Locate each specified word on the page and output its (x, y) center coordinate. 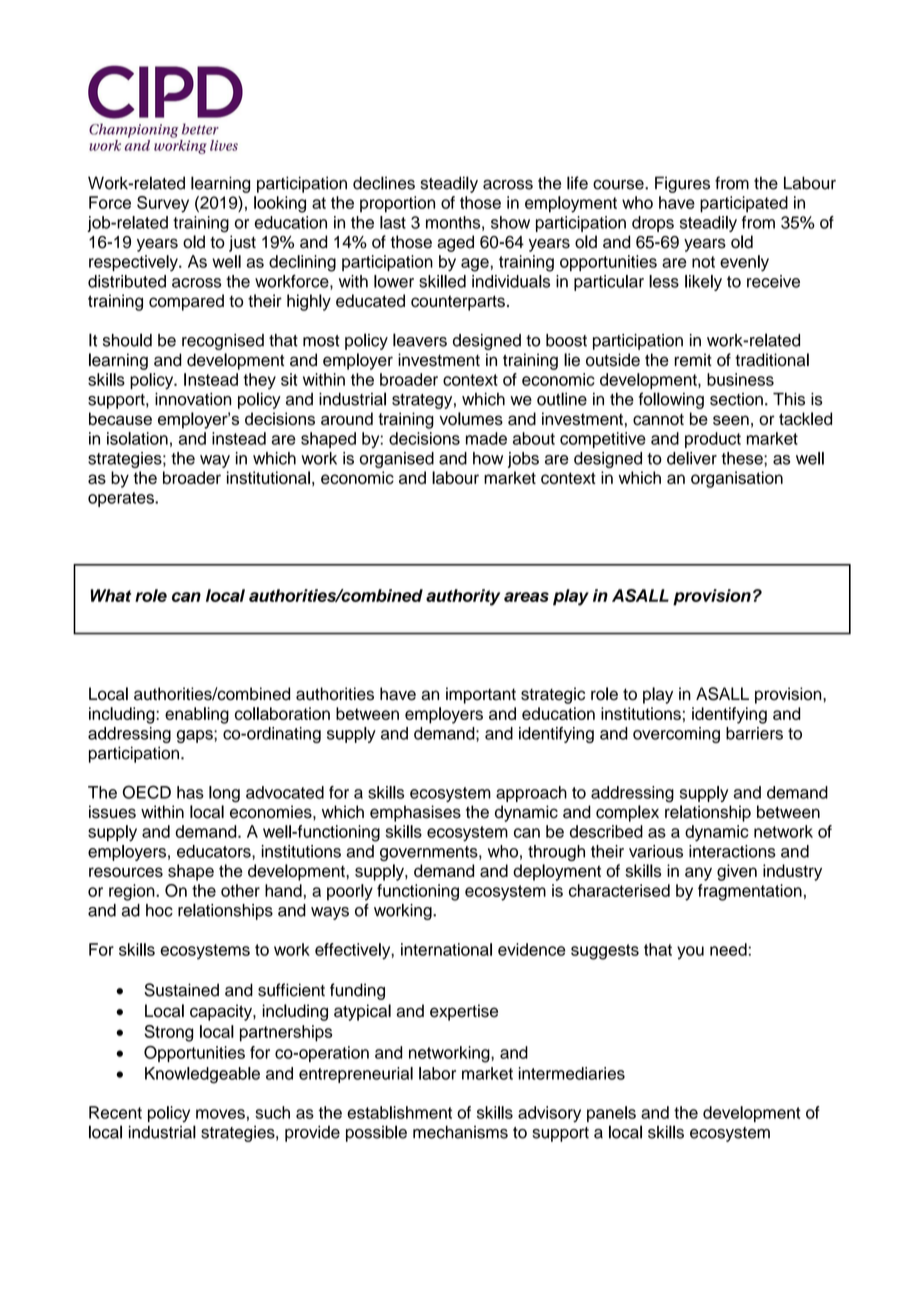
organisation (737, 479)
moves (220, 1114)
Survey (163, 204)
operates (122, 499)
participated (744, 204)
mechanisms (460, 1132)
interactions (732, 851)
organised (397, 460)
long (224, 794)
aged (455, 243)
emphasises (415, 813)
